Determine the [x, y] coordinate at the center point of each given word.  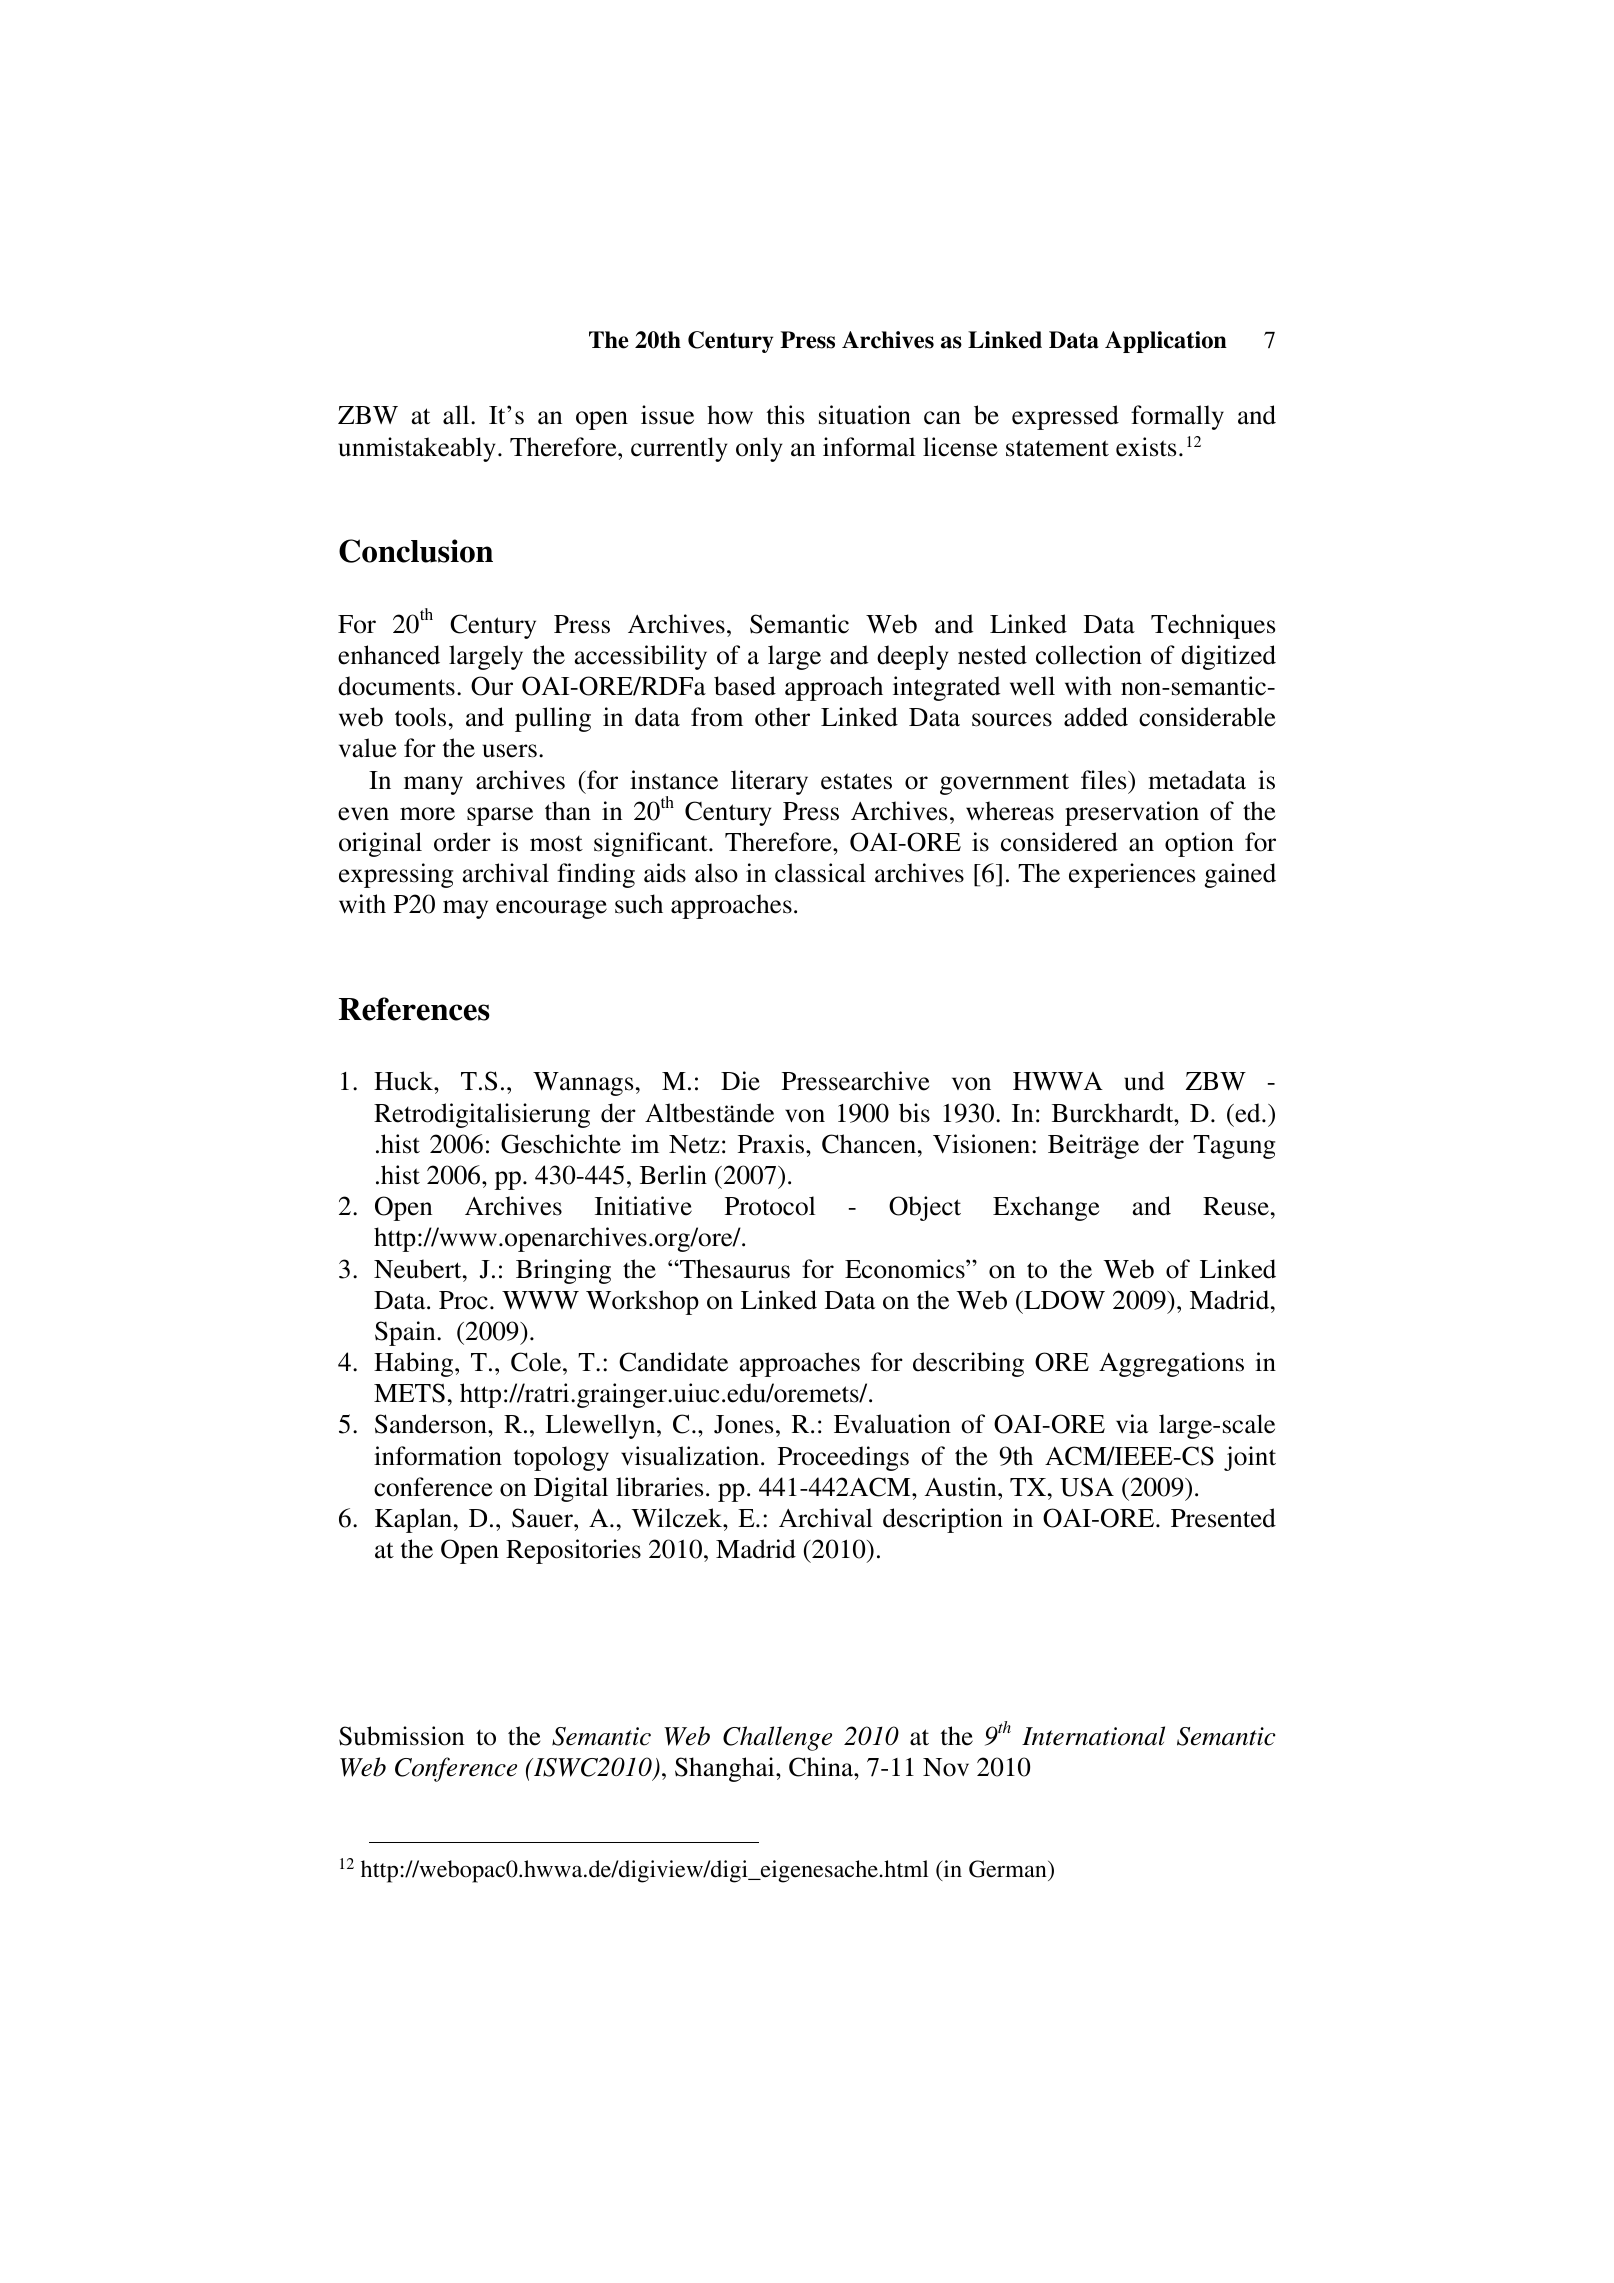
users [510, 751]
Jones [743, 1424]
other [782, 717]
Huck [404, 1081]
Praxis [772, 1144]
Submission [401, 1736]
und [1144, 1081]
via [1132, 1424]
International [1093, 1736]
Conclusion [416, 551]
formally [1177, 417]
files [1105, 780]
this [785, 415]
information [438, 1456]
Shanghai [726, 1769]
